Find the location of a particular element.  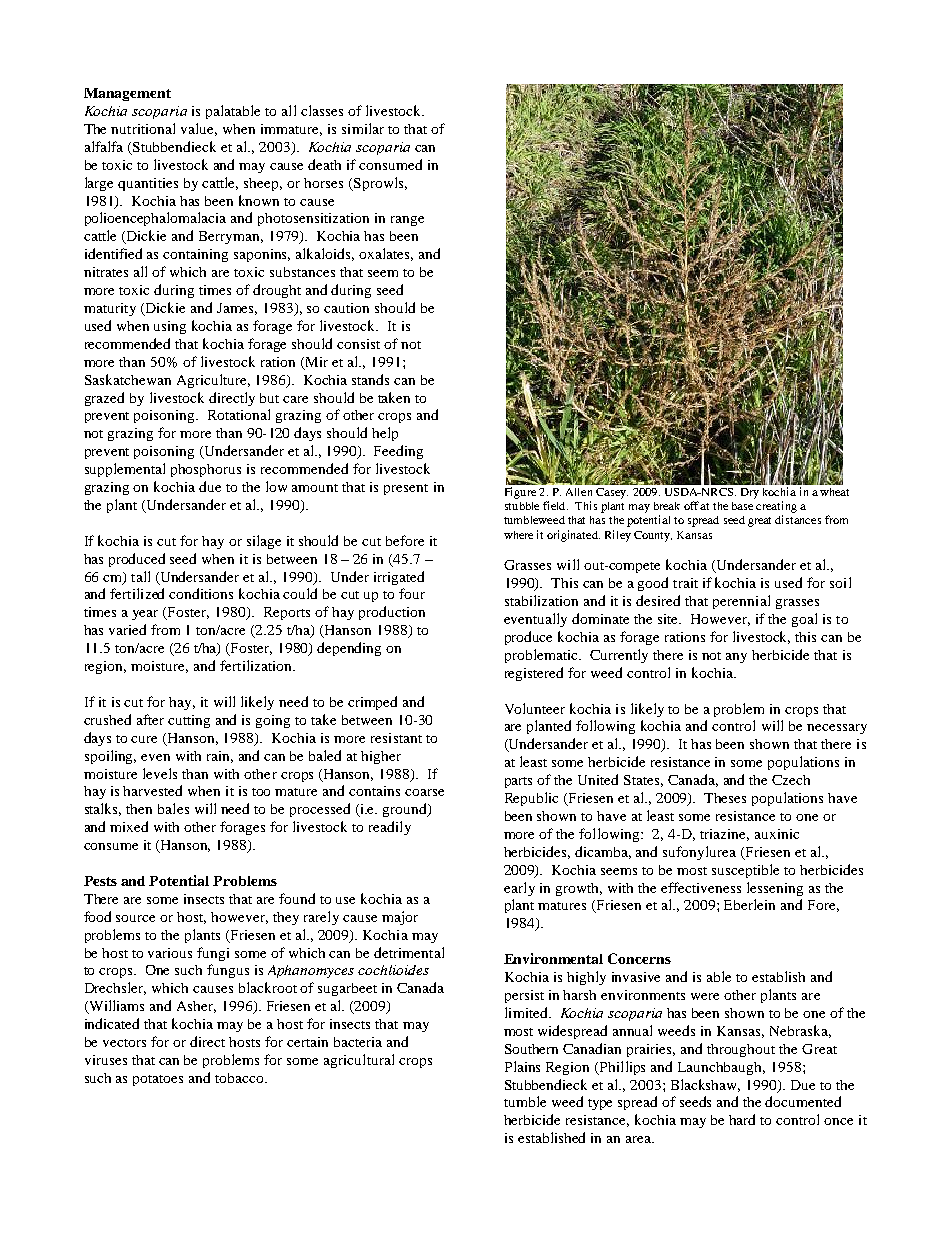

similar is located at coordinates (363, 128).
